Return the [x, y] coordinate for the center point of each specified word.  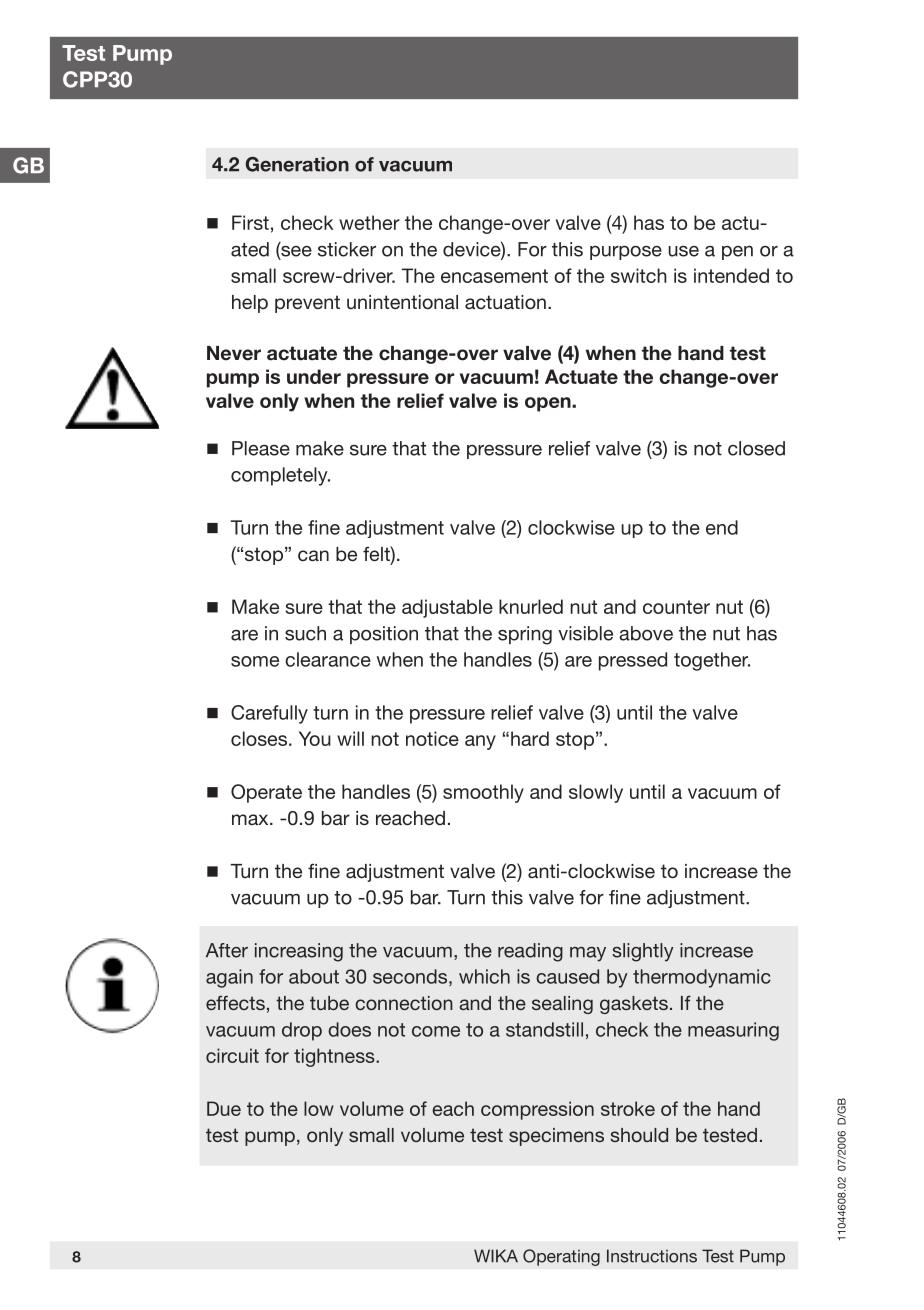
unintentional [402, 302]
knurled [531, 606]
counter [676, 607]
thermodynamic [702, 978]
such [305, 633]
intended [731, 275]
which [484, 976]
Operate [266, 793]
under [314, 376]
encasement [494, 276]
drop [302, 1031]
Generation [297, 164]
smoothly [483, 793]
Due [224, 1108]
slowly [596, 793]
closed [756, 448]
